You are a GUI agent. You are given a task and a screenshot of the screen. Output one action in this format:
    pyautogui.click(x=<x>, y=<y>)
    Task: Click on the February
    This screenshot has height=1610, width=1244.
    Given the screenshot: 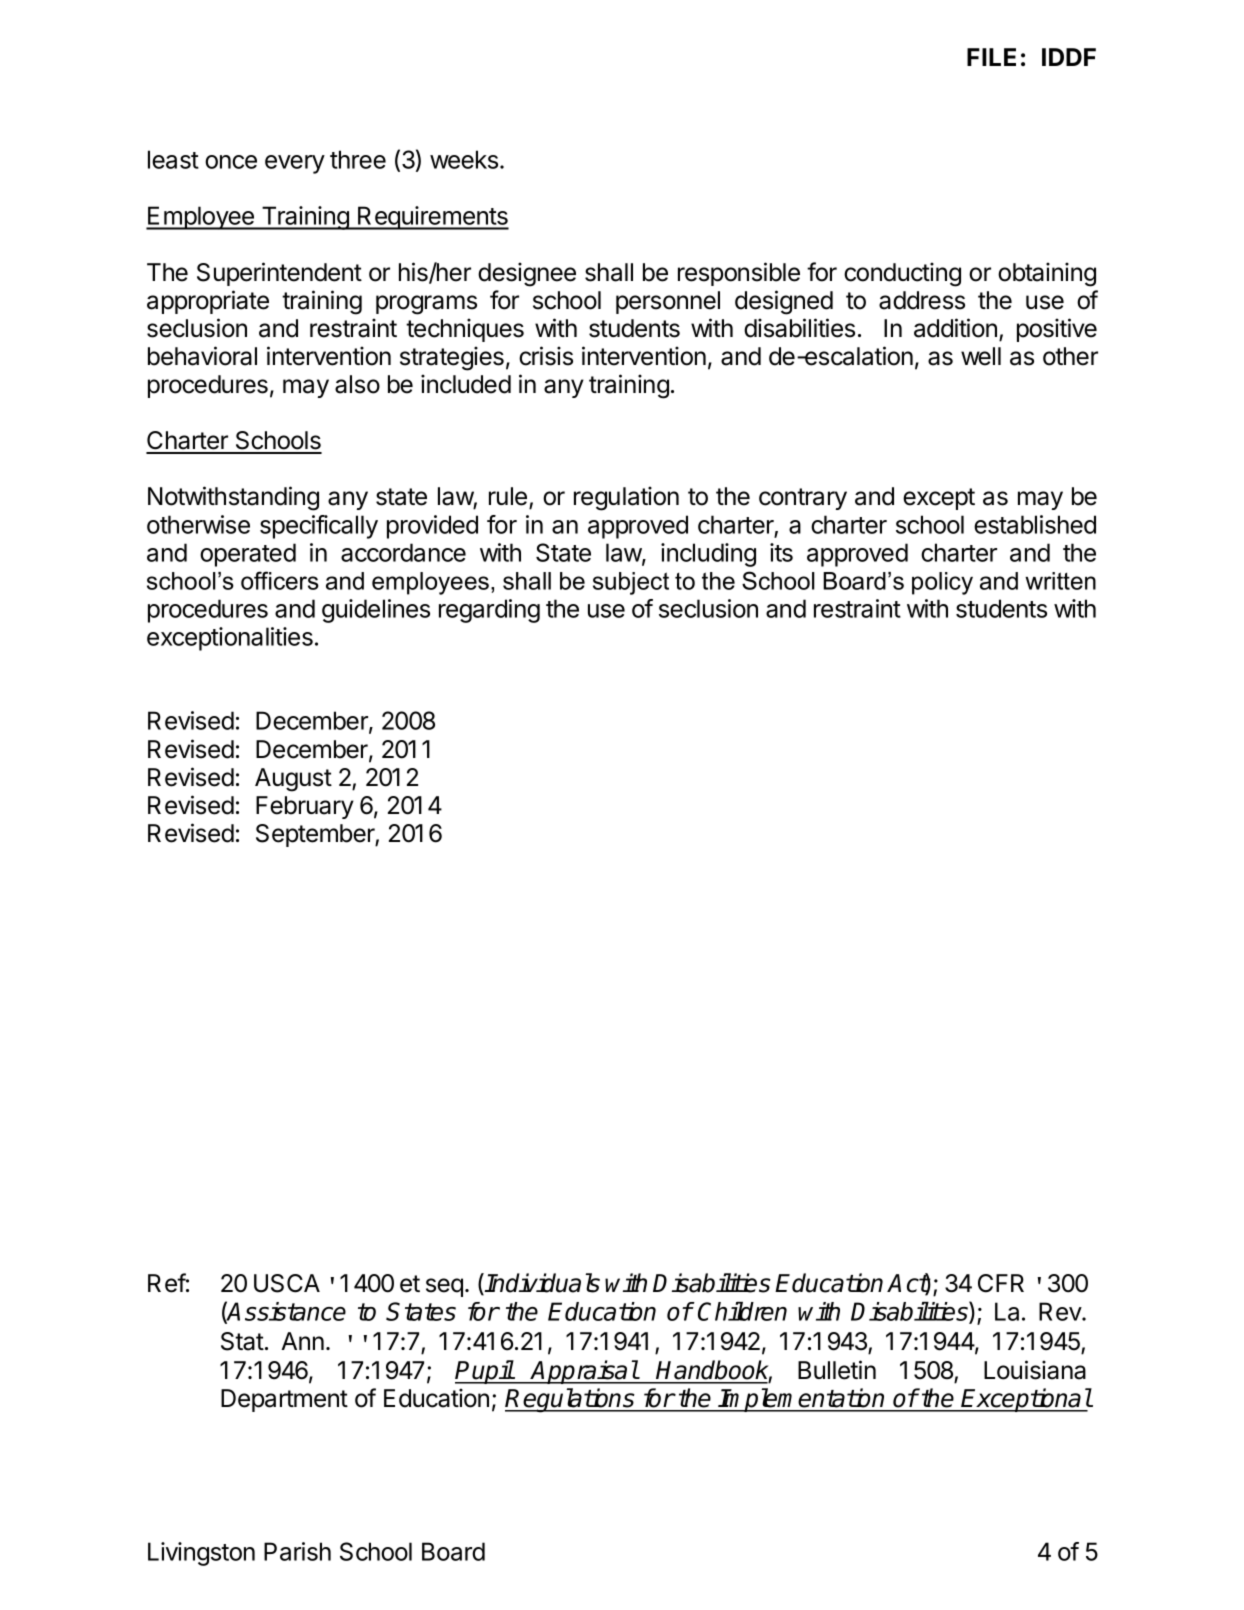 What is the action you would take?
    pyautogui.click(x=305, y=807)
